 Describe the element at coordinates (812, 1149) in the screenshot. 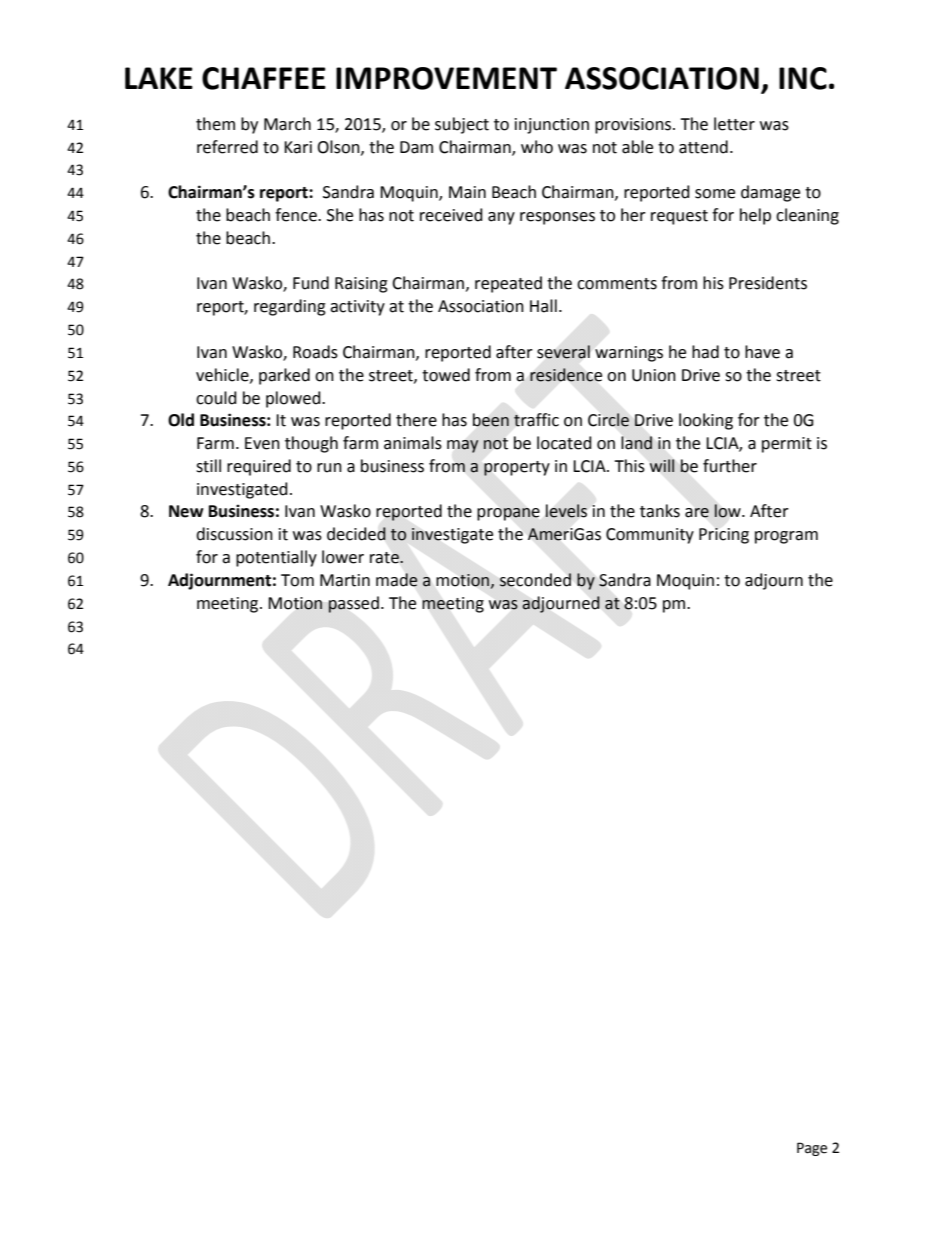

I see `Page` at that location.
